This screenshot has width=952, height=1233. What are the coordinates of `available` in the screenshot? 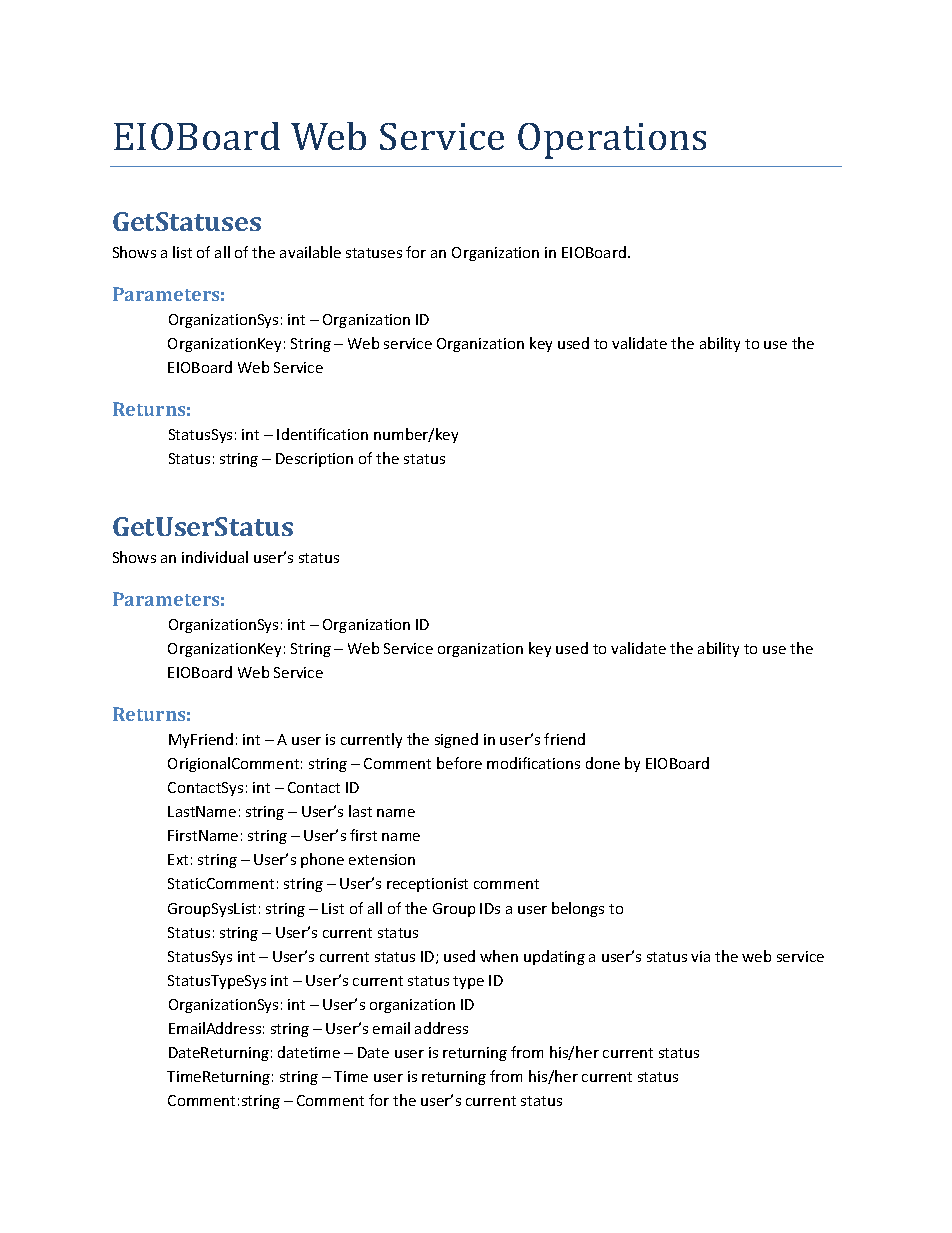 It's located at (310, 252).
